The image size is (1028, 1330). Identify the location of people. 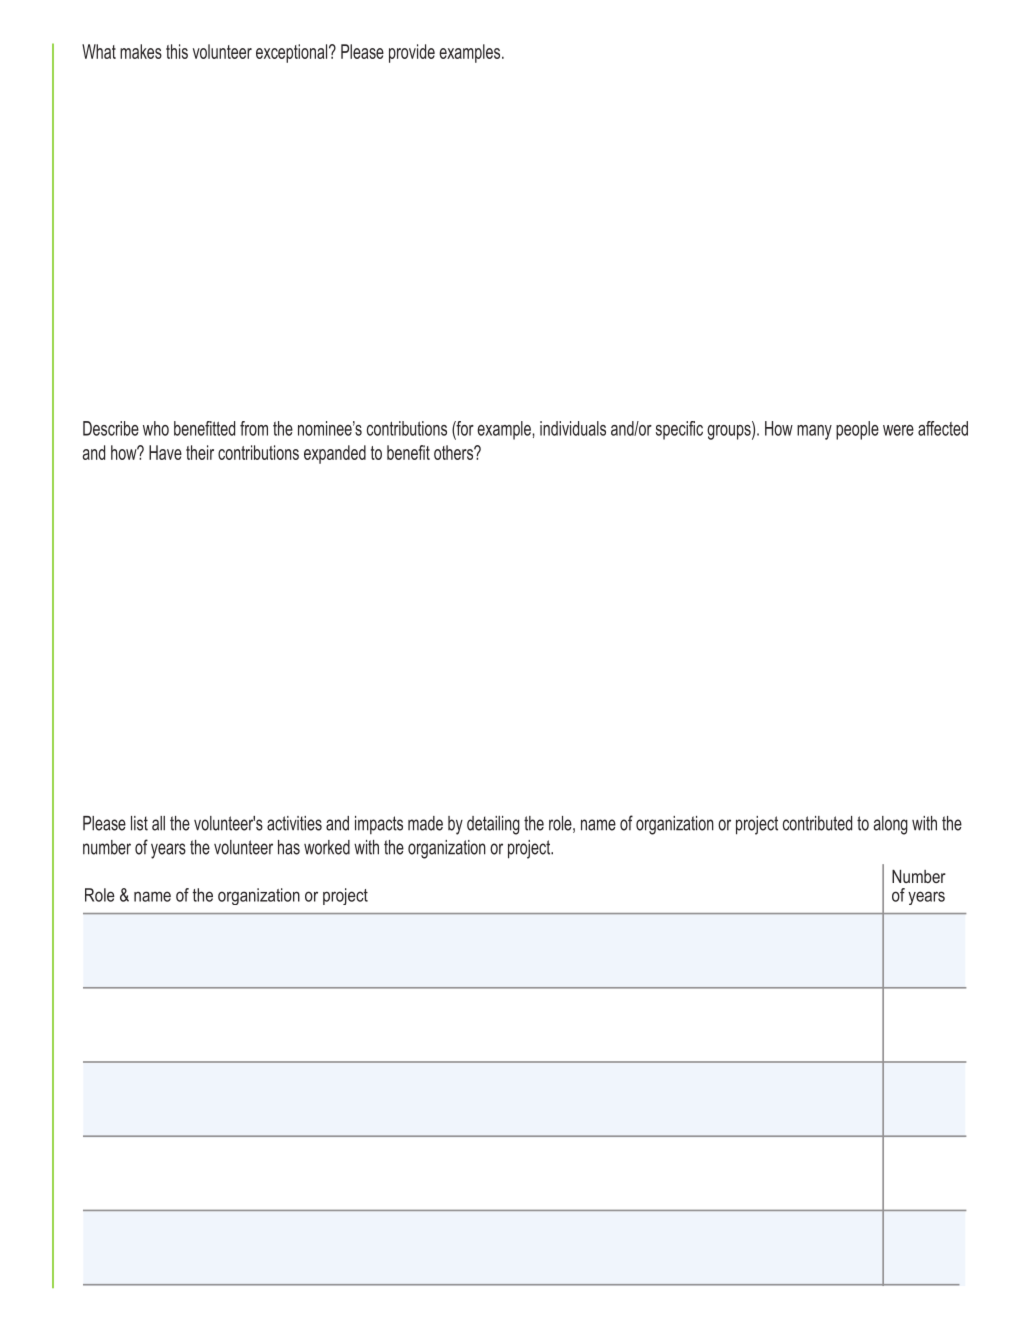
(857, 430).
